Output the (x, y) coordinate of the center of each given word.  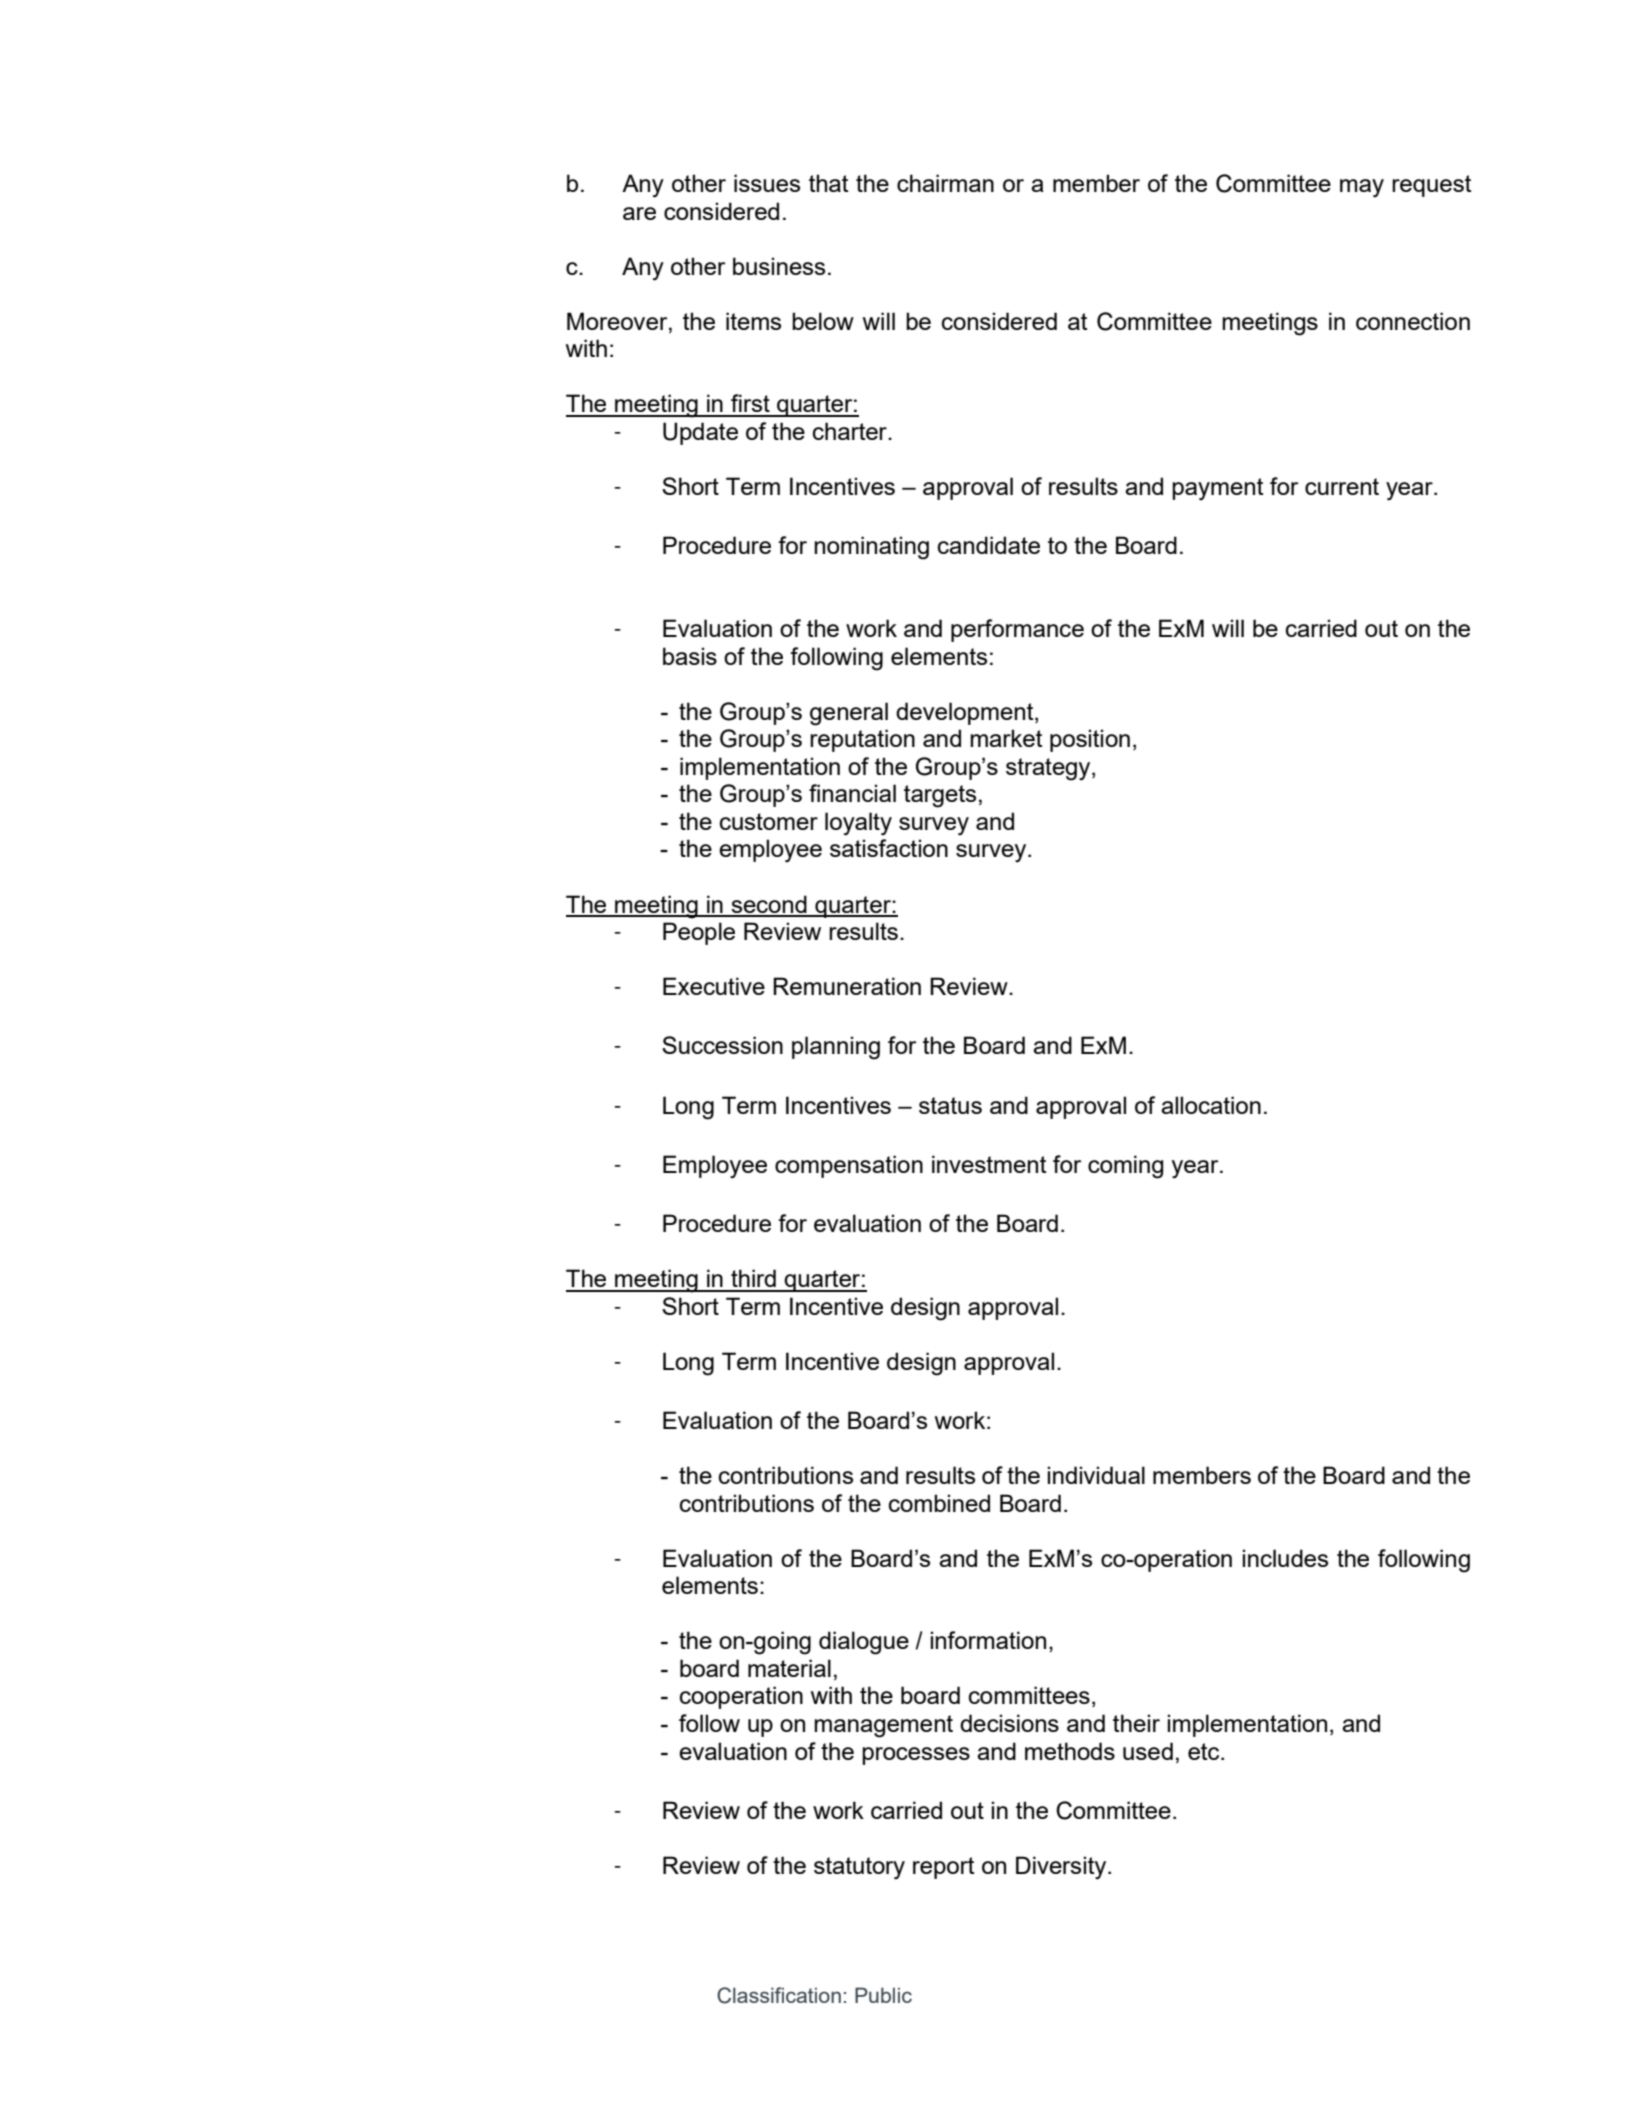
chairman (945, 183)
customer (769, 821)
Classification (779, 1995)
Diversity (1062, 1868)
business (779, 266)
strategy (1049, 769)
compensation (849, 1166)
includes (1285, 1558)
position (1090, 740)
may (1362, 188)
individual (1096, 1475)
